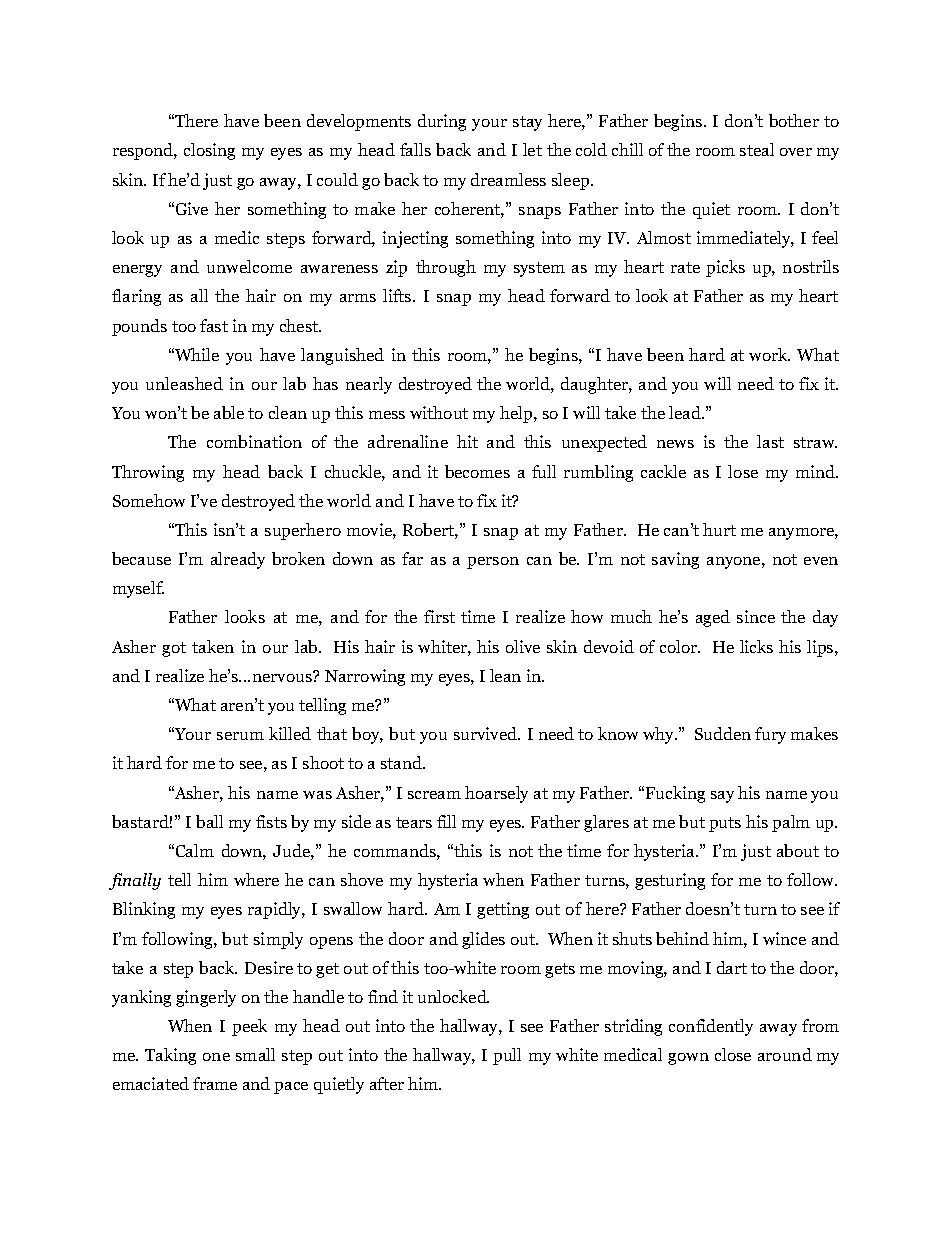 The height and width of the screenshot is (1233, 952). Describe the element at coordinates (215, 1083) in the screenshot. I see `frame` at that location.
